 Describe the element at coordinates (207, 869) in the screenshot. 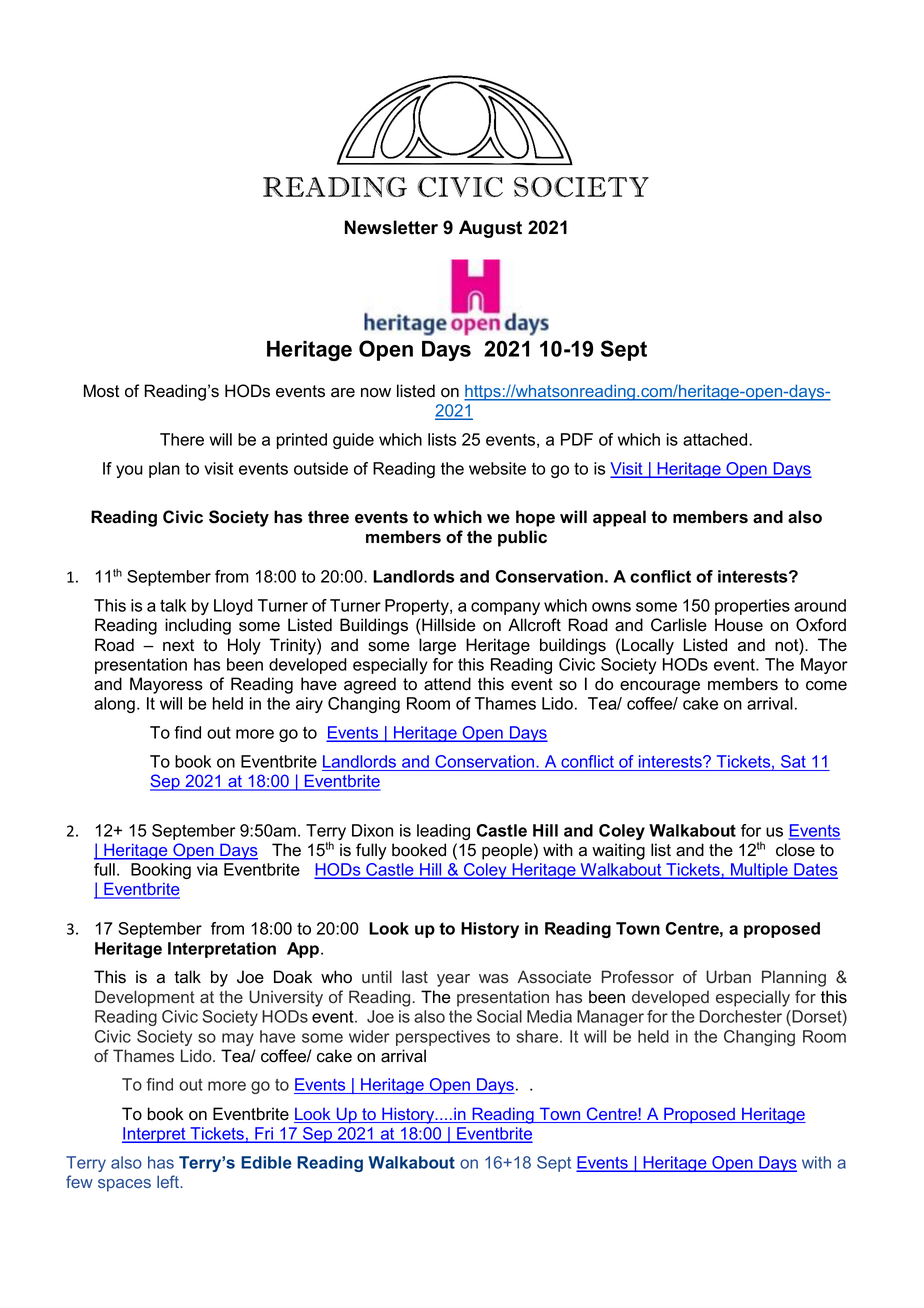

I see `via` at that location.
